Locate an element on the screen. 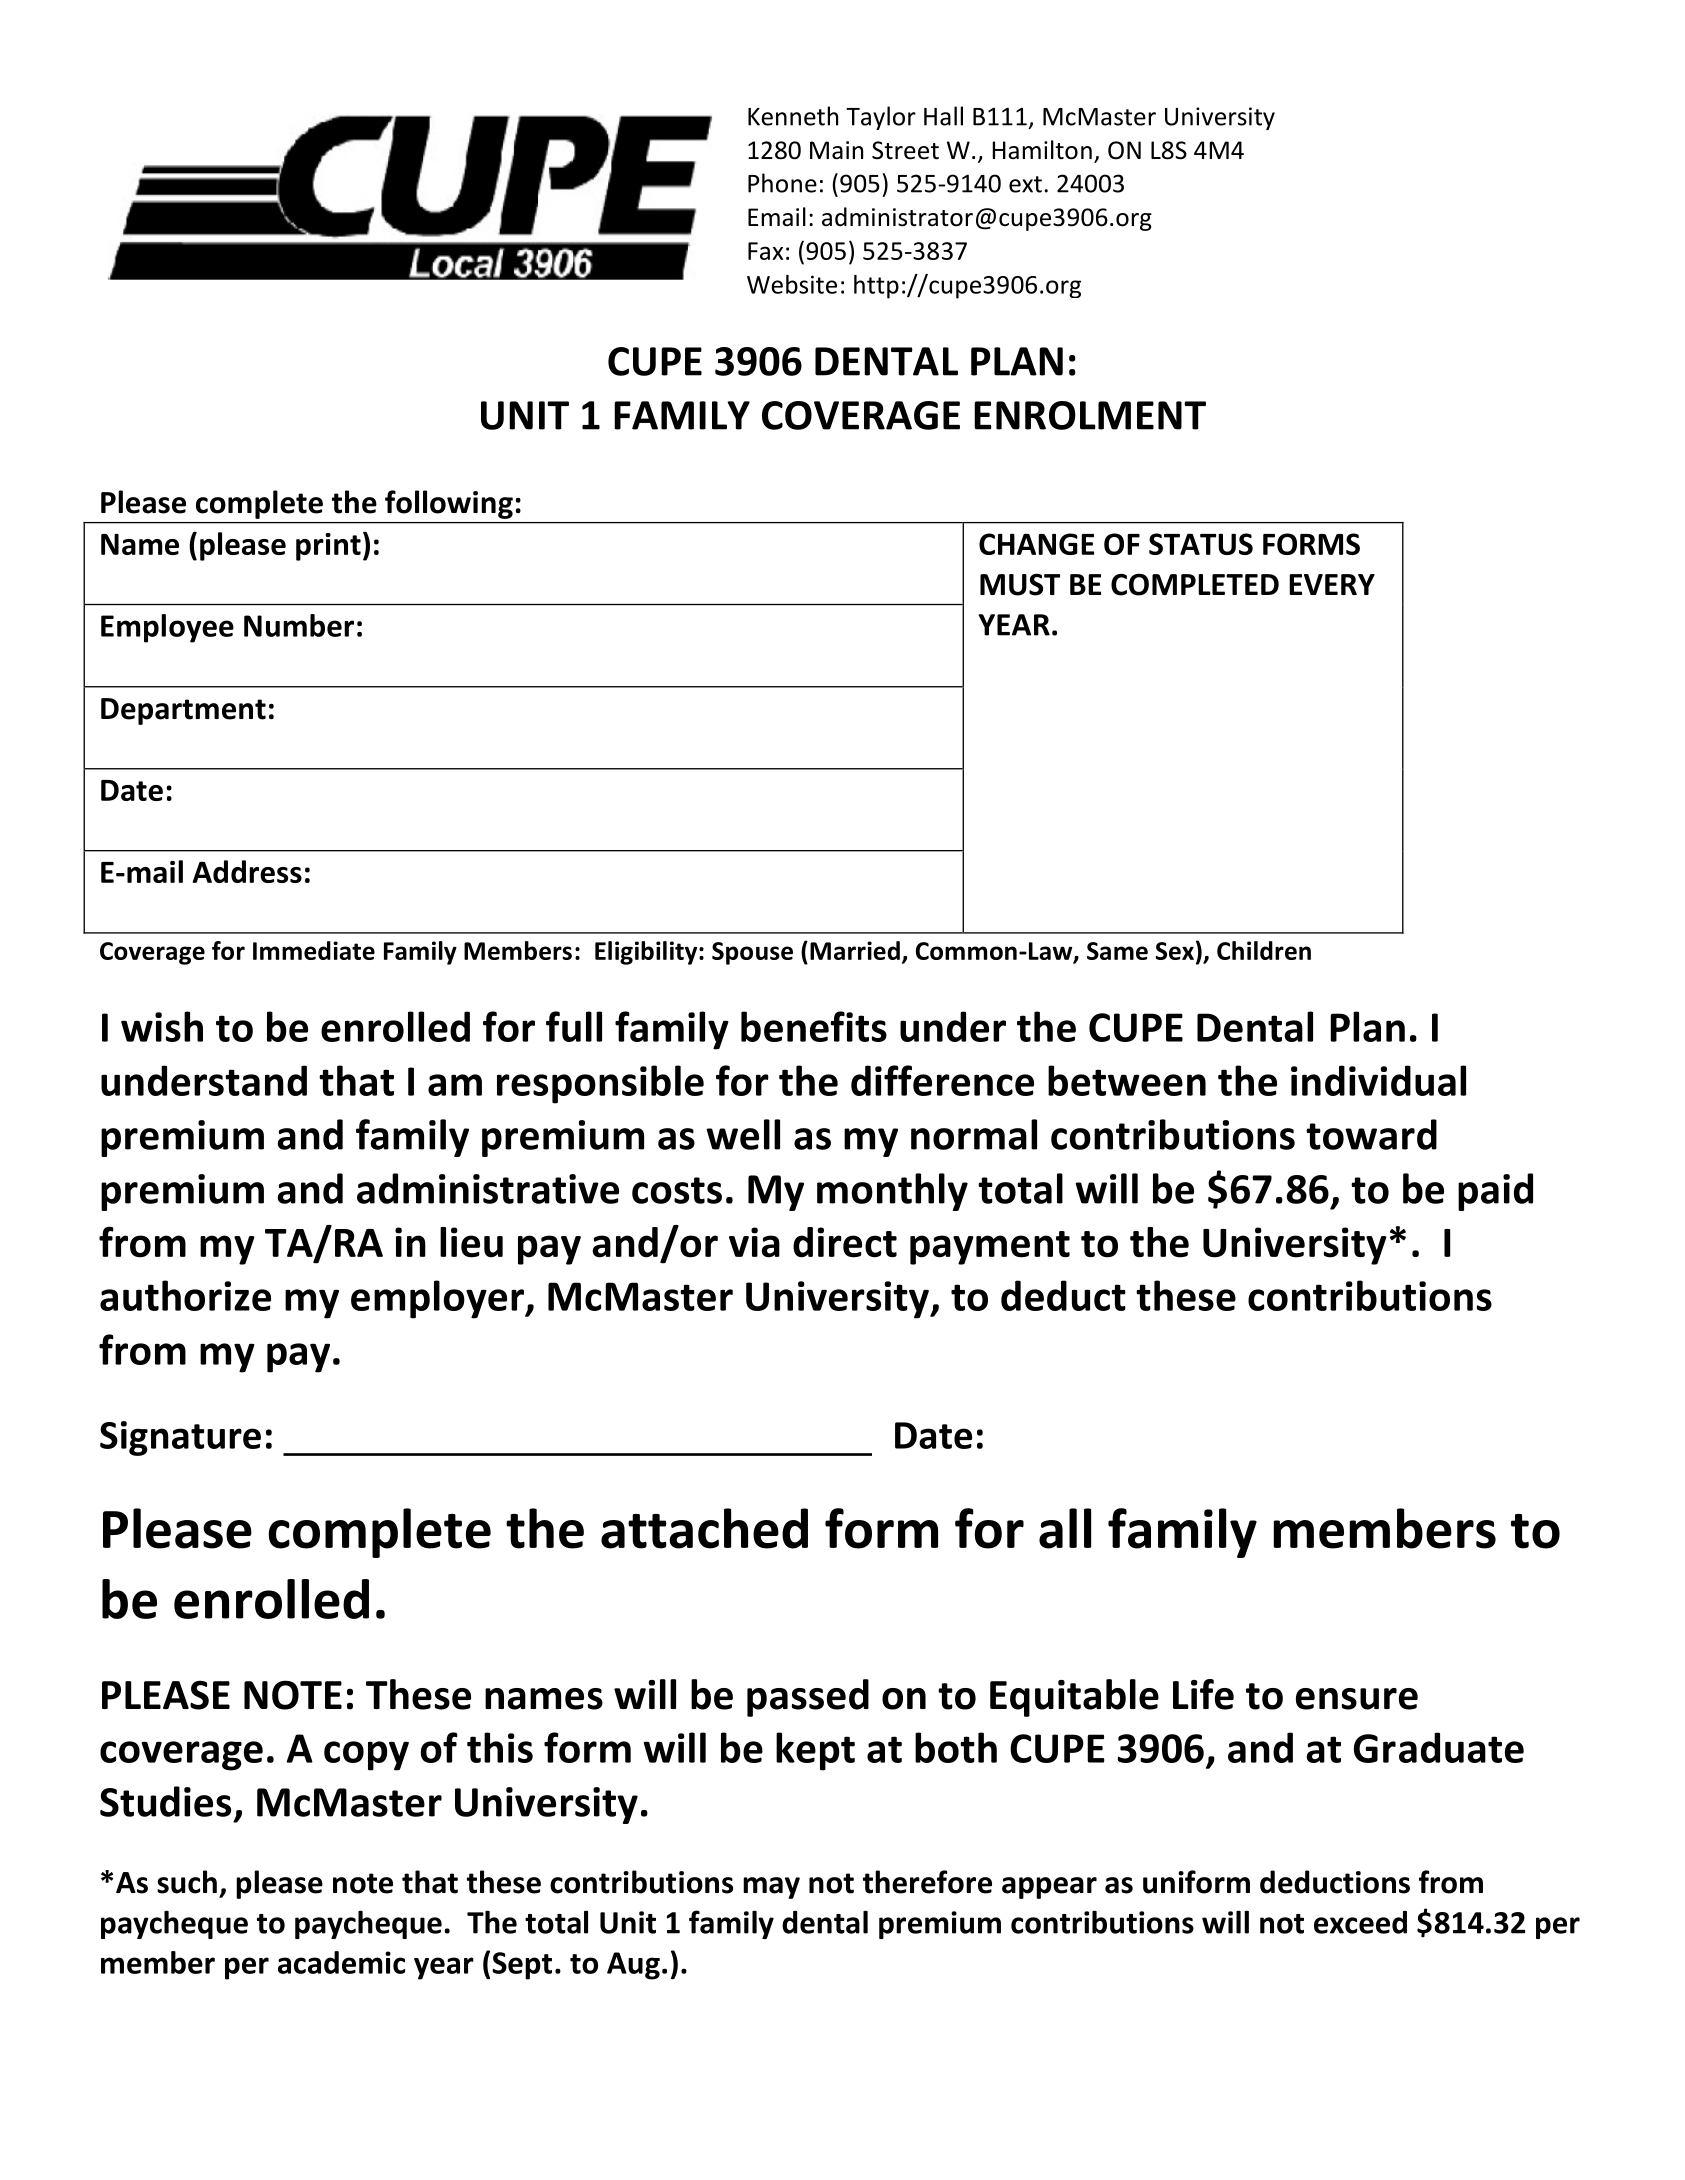 This screenshot has height=2180, width=1685. academic is located at coordinates (341, 1962).
